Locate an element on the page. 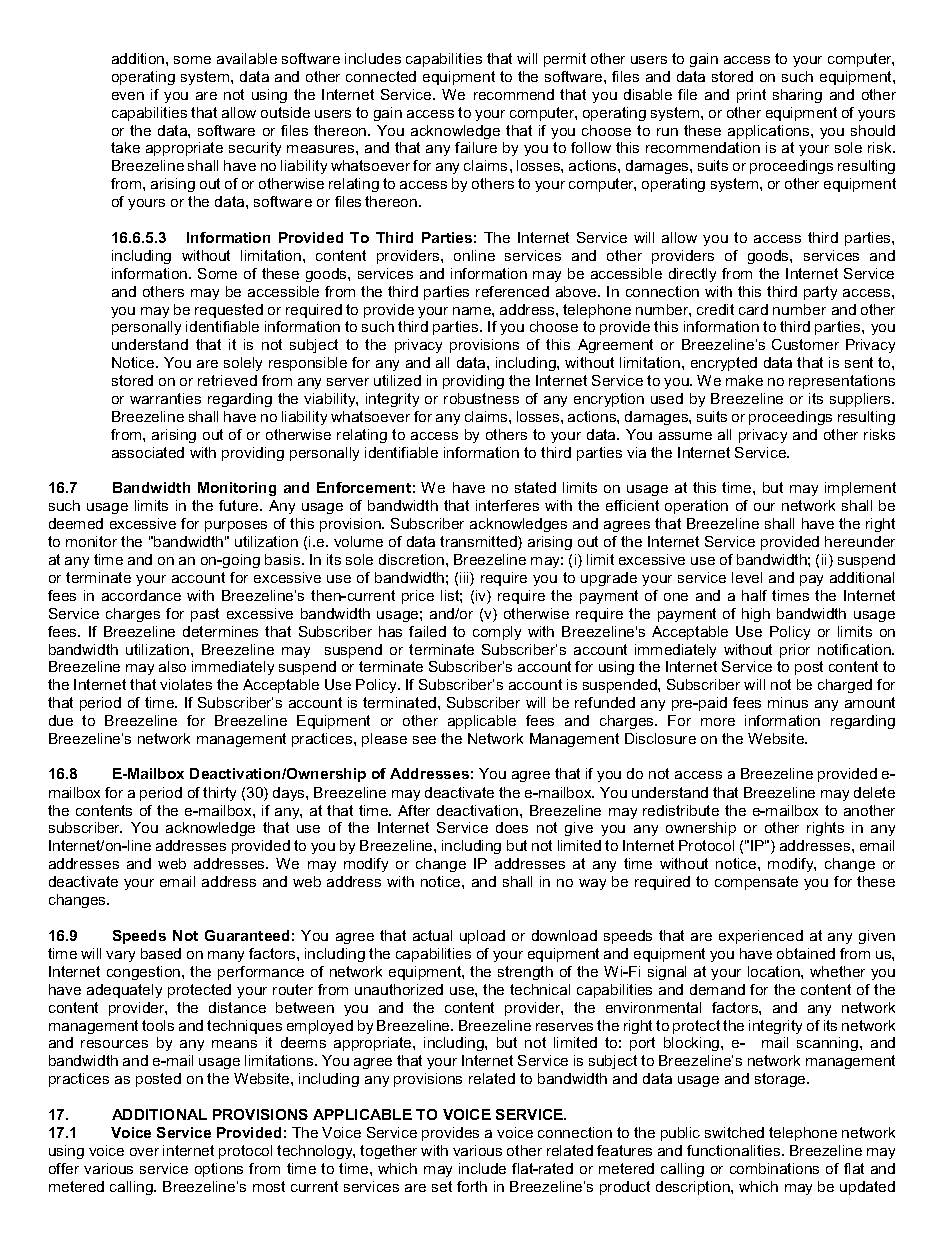  associated is located at coordinates (148, 452).
